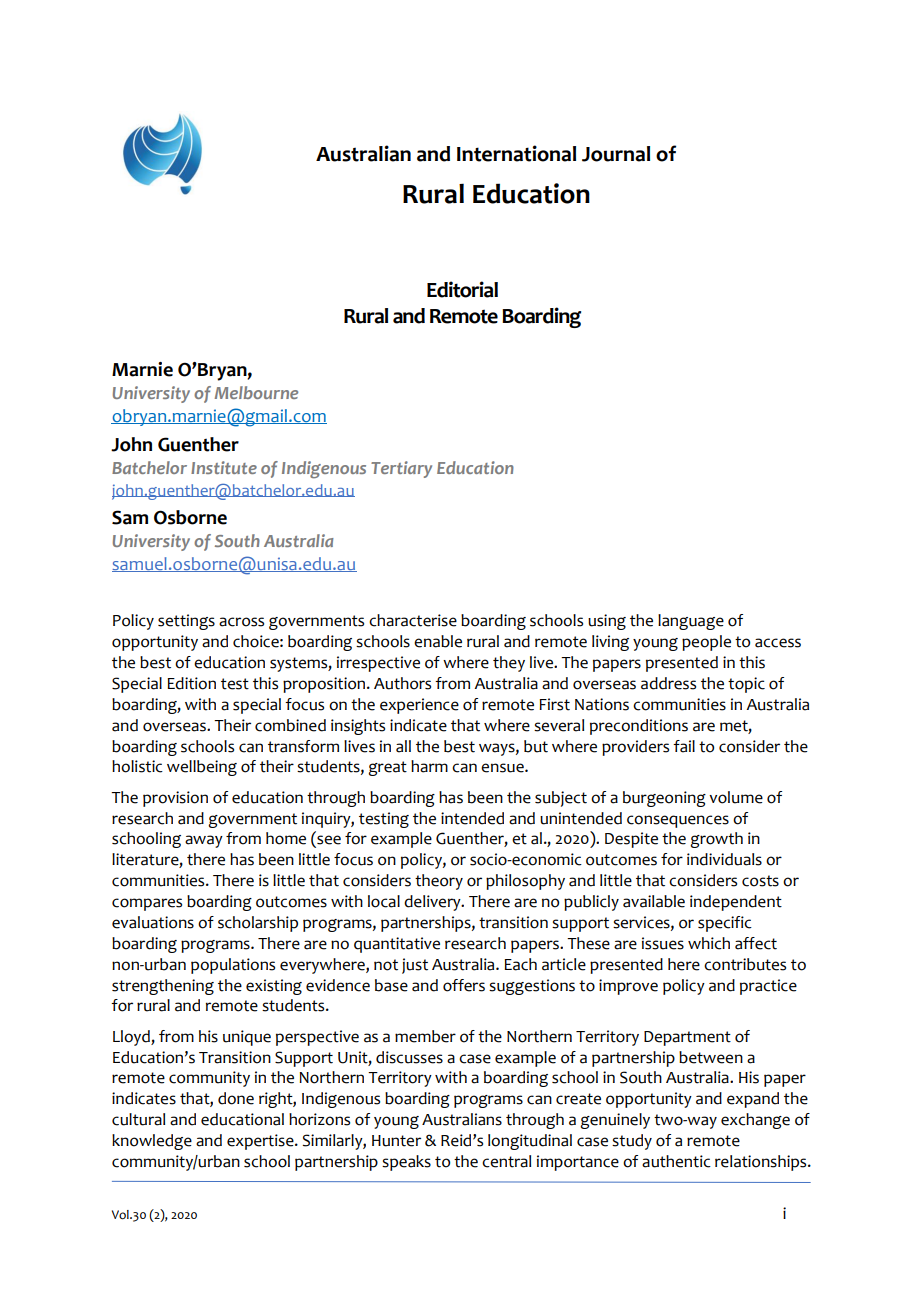 The width and height of the screenshot is (924, 1309). What do you see at coordinates (691, 622) in the screenshot?
I see `language` at bounding box center [691, 622].
